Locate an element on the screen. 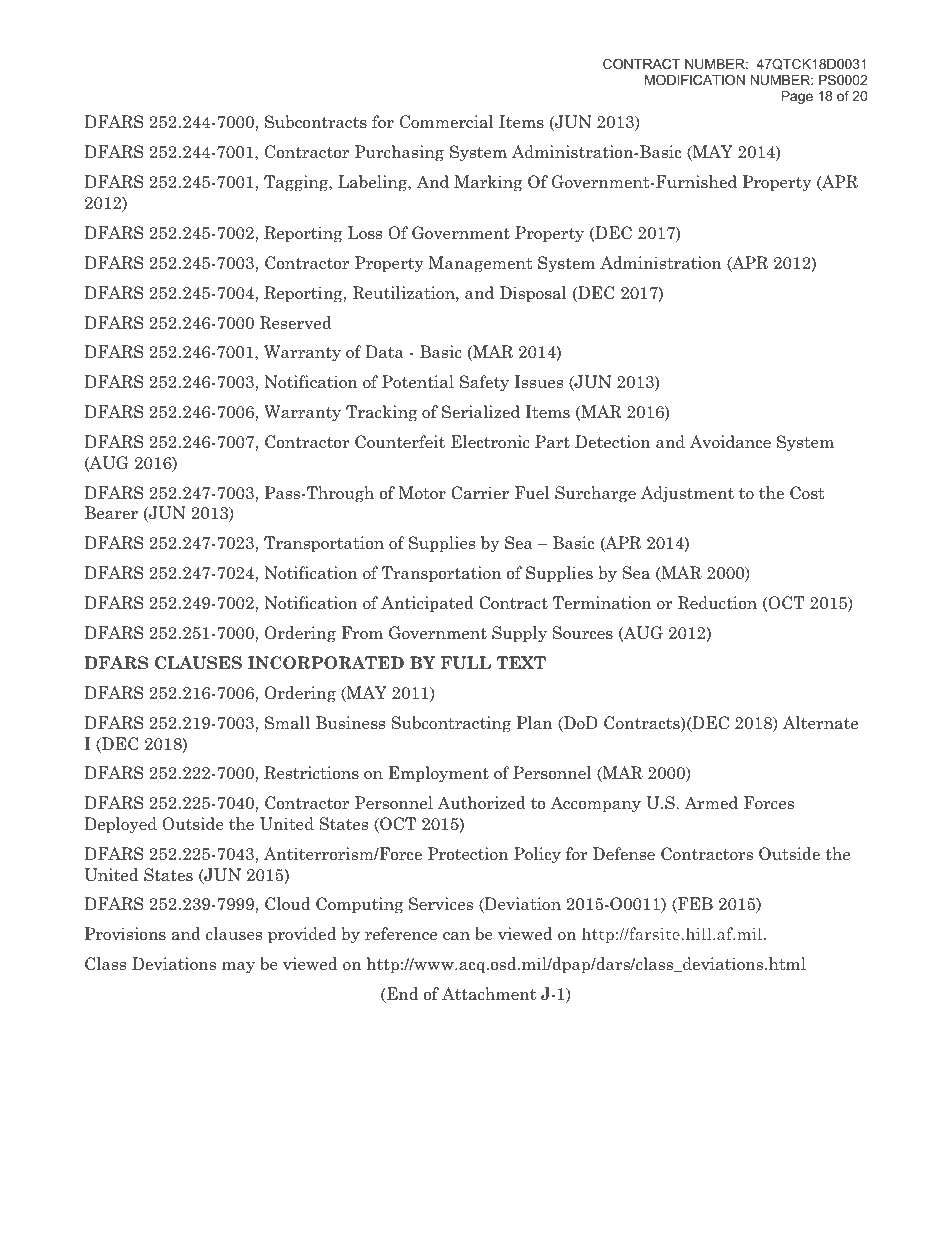  Purchasing is located at coordinates (399, 153).
